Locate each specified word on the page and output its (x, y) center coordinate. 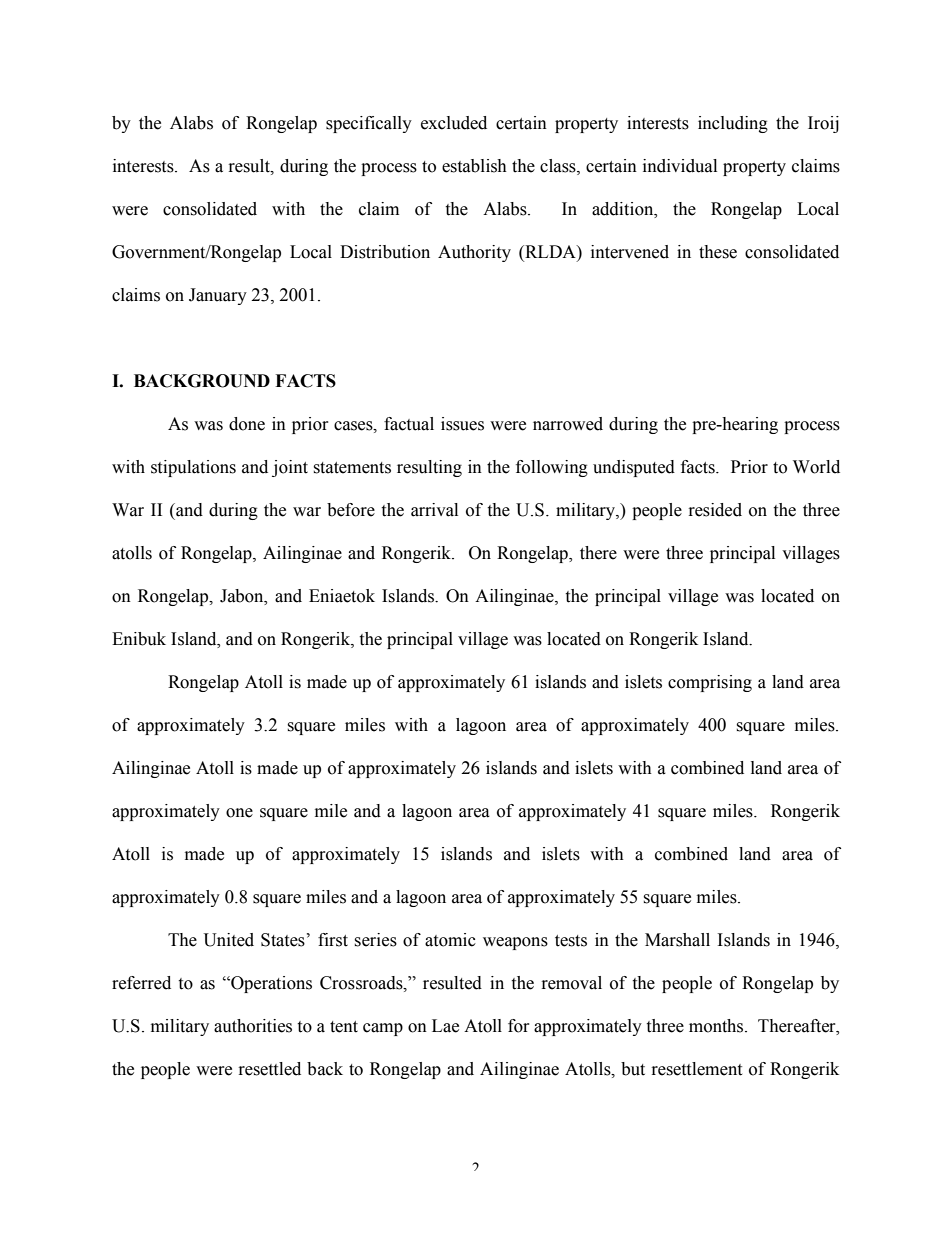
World (816, 467)
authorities (253, 1026)
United (229, 940)
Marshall (677, 940)
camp (383, 1029)
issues (462, 424)
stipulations (193, 468)
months (717, 1026)
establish (474, 166)
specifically (369, 124)
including (733, 124)
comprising (710, 683)
